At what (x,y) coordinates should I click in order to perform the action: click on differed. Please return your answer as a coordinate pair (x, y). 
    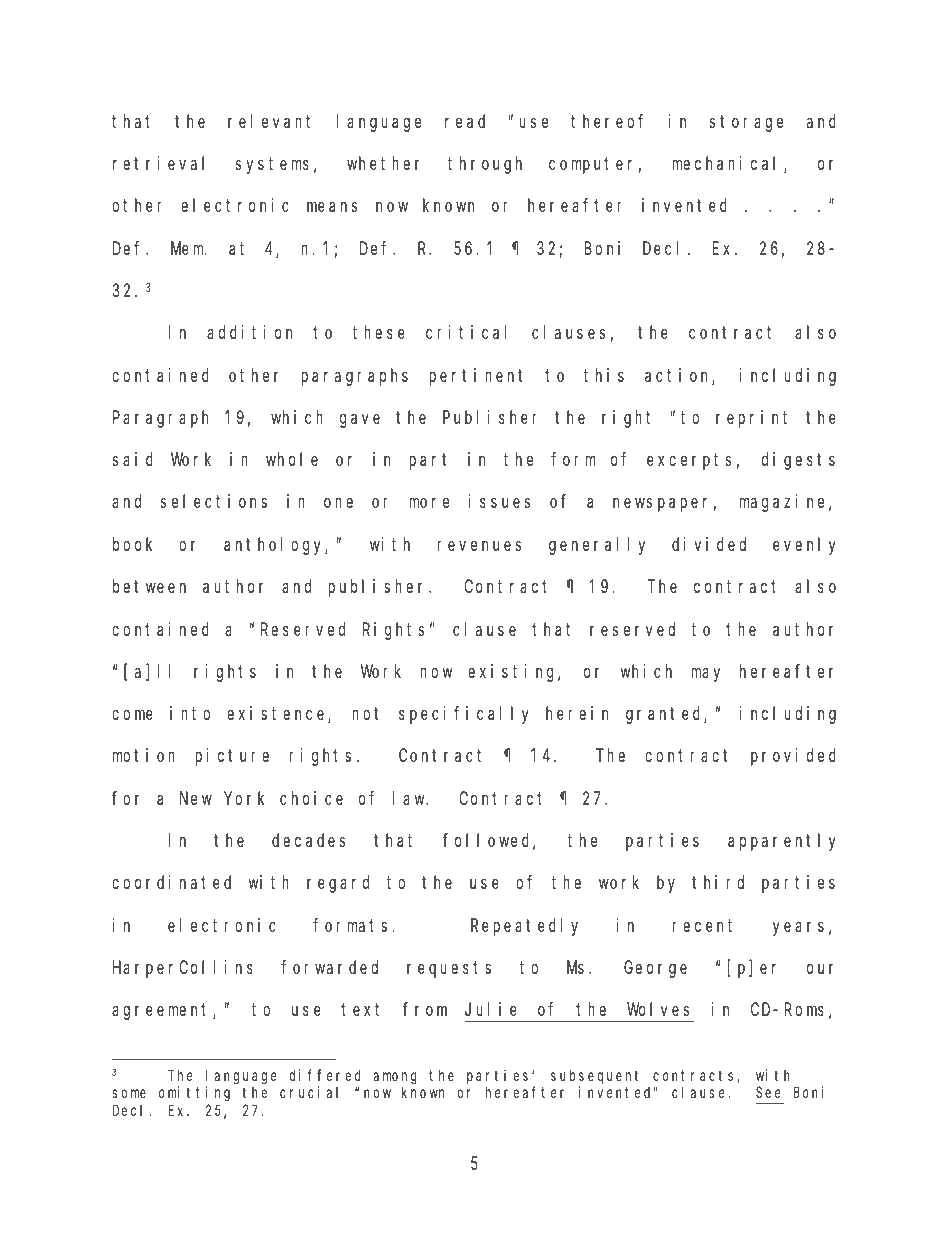
    Looking at the image, I should click on (325, 1075).
